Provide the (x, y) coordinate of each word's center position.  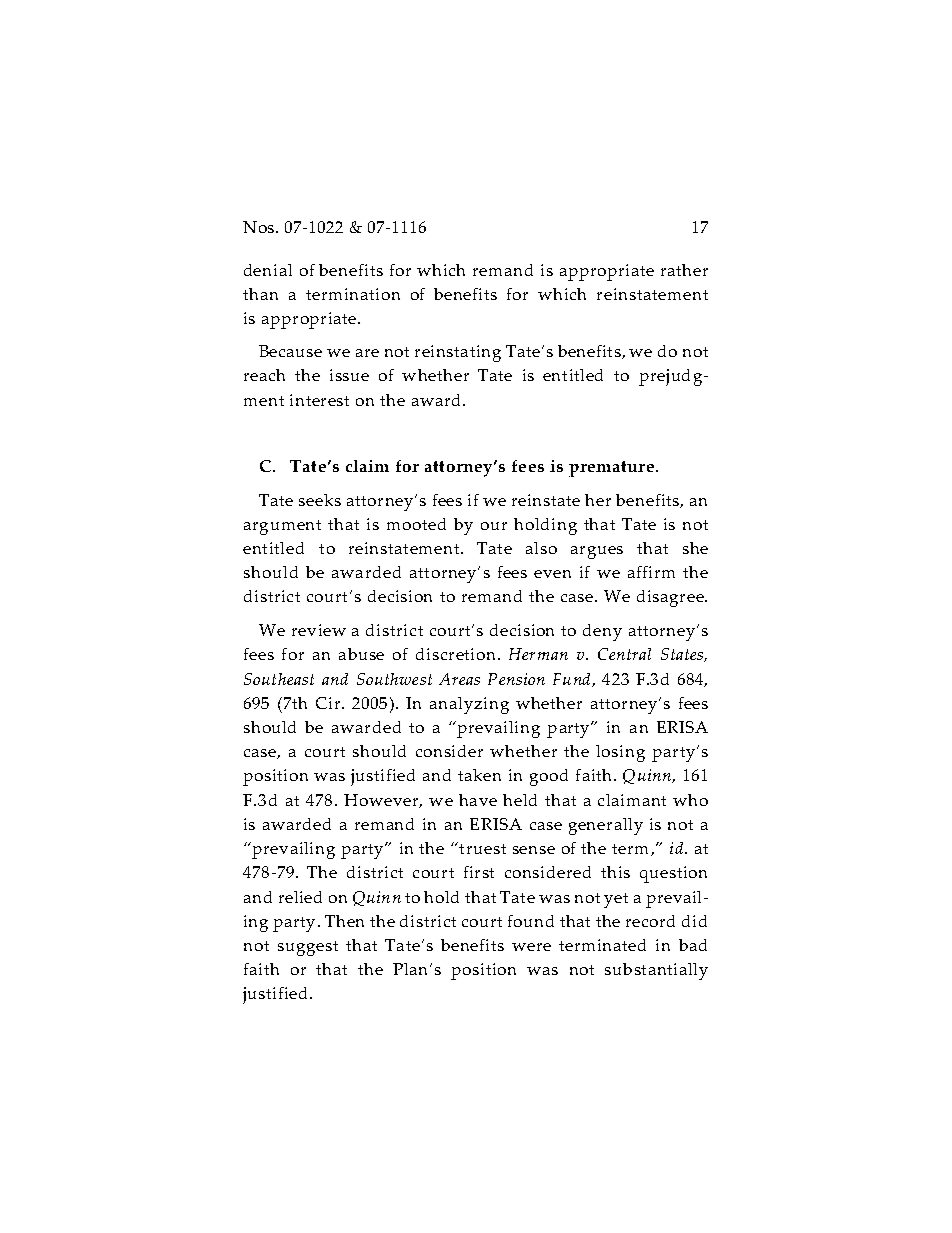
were (531, 947)
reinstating (458, 353)
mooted (416, 524)
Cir (328, 703)
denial (268, 270)
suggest (308, 948)
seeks (320, 500)
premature (611, 469)
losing (620, 753)
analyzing (469, 705)
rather (684, 270)
